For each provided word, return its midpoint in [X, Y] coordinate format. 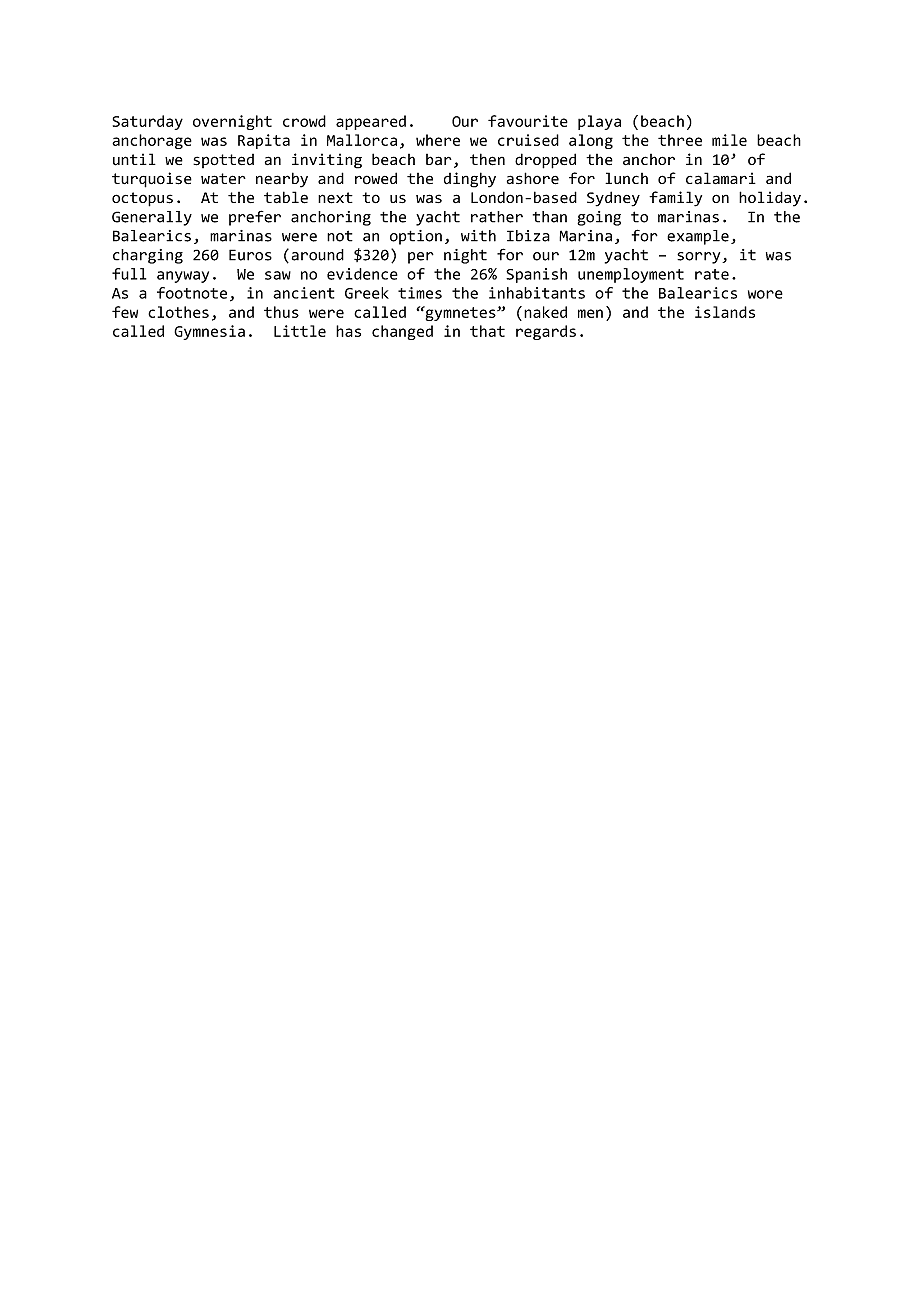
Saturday [148, 122]
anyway [183, 277]
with [478, 236]
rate [712, 274]
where [438, 140]
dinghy [470, 180]
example [698, 237]
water [223, 178]
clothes [178, 312]
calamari [721, 178]
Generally [152, 218]
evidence [362, 274]
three [680, 140]
